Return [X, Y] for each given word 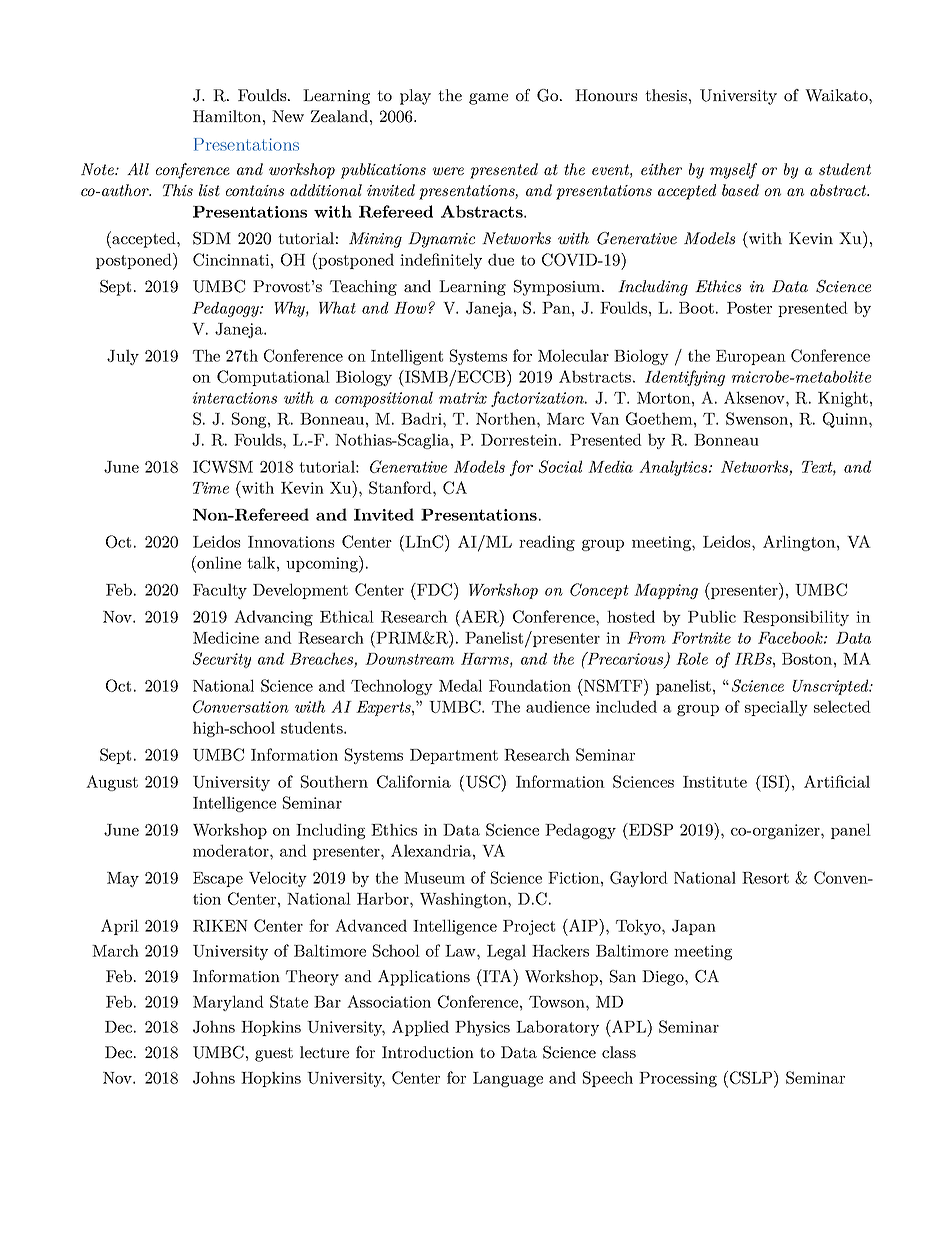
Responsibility [796, 618]
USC [484, 781]
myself [733, 171]
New [288, 116]
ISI [773, 781]
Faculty [220, 591]
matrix [463, 398]
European [751, 357]
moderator [232, 850]
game [488, 99]
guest [274, 1054]
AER [480, 616]
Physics [482, 1028]
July [123, 357]
